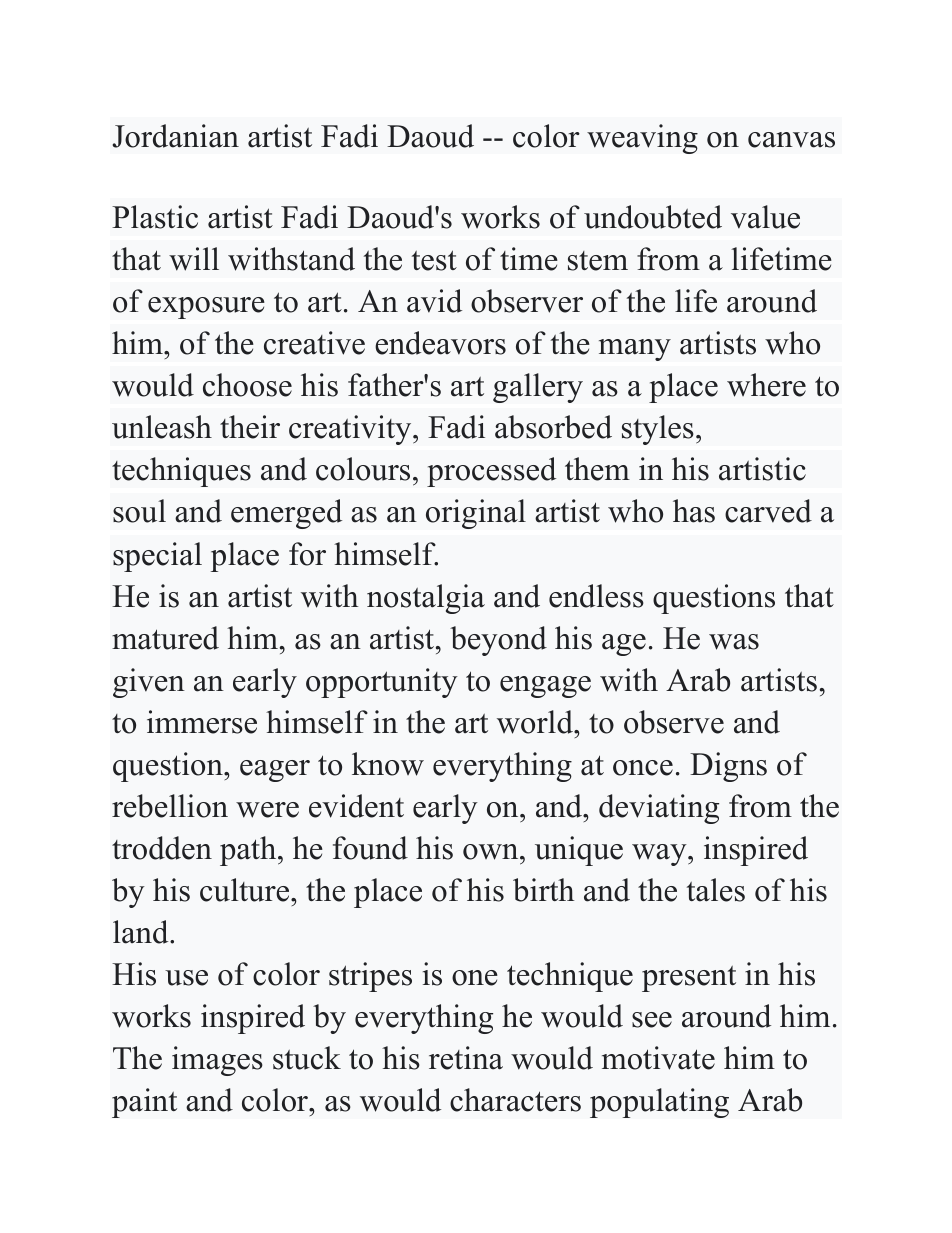 Image resolution: width=952 pixels, height=1233 pixels. Describe the element at coordinates (642, 139) in the screenshot. I see `weaving` at that location.
